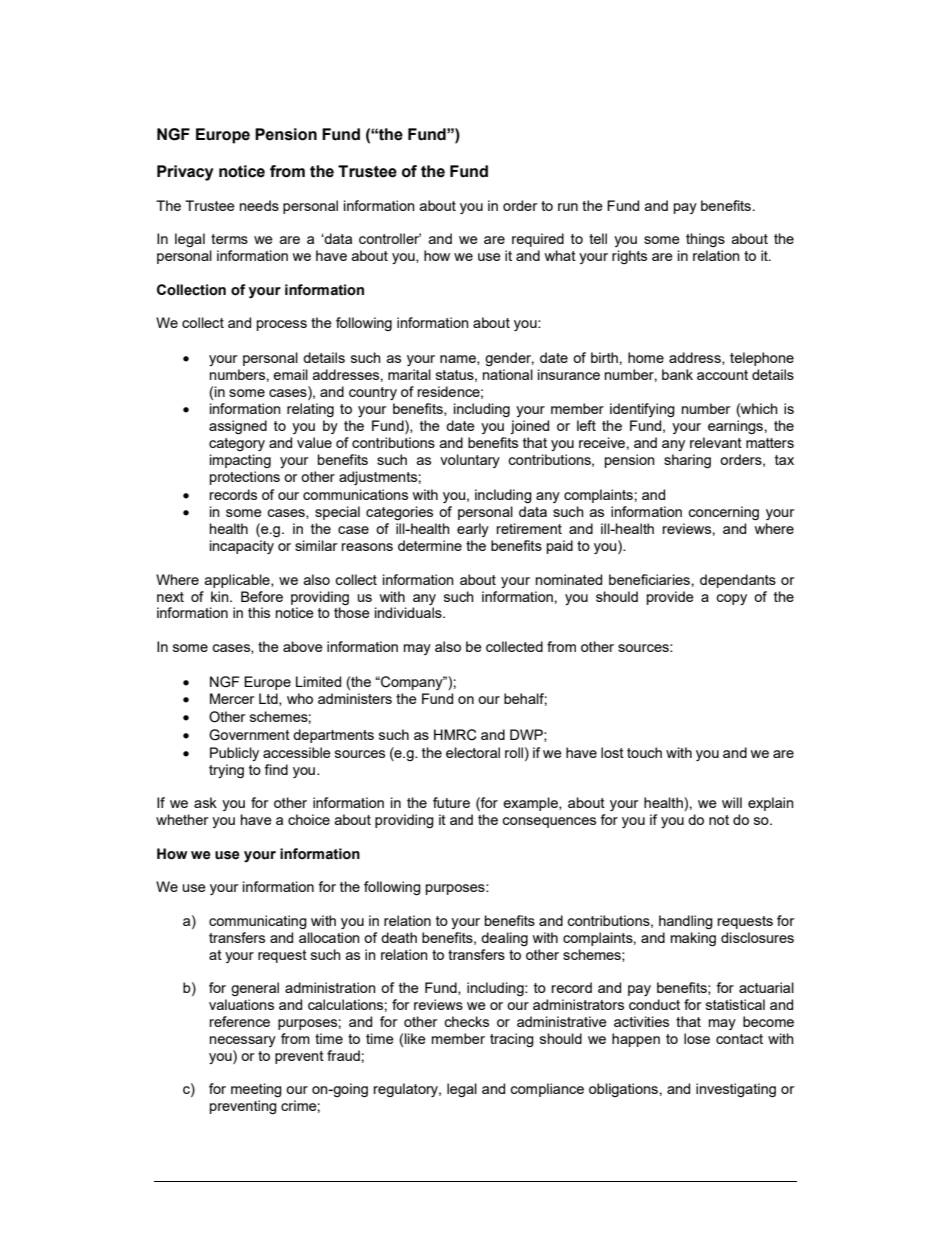  I want to click on joined, so click(529, 427).
